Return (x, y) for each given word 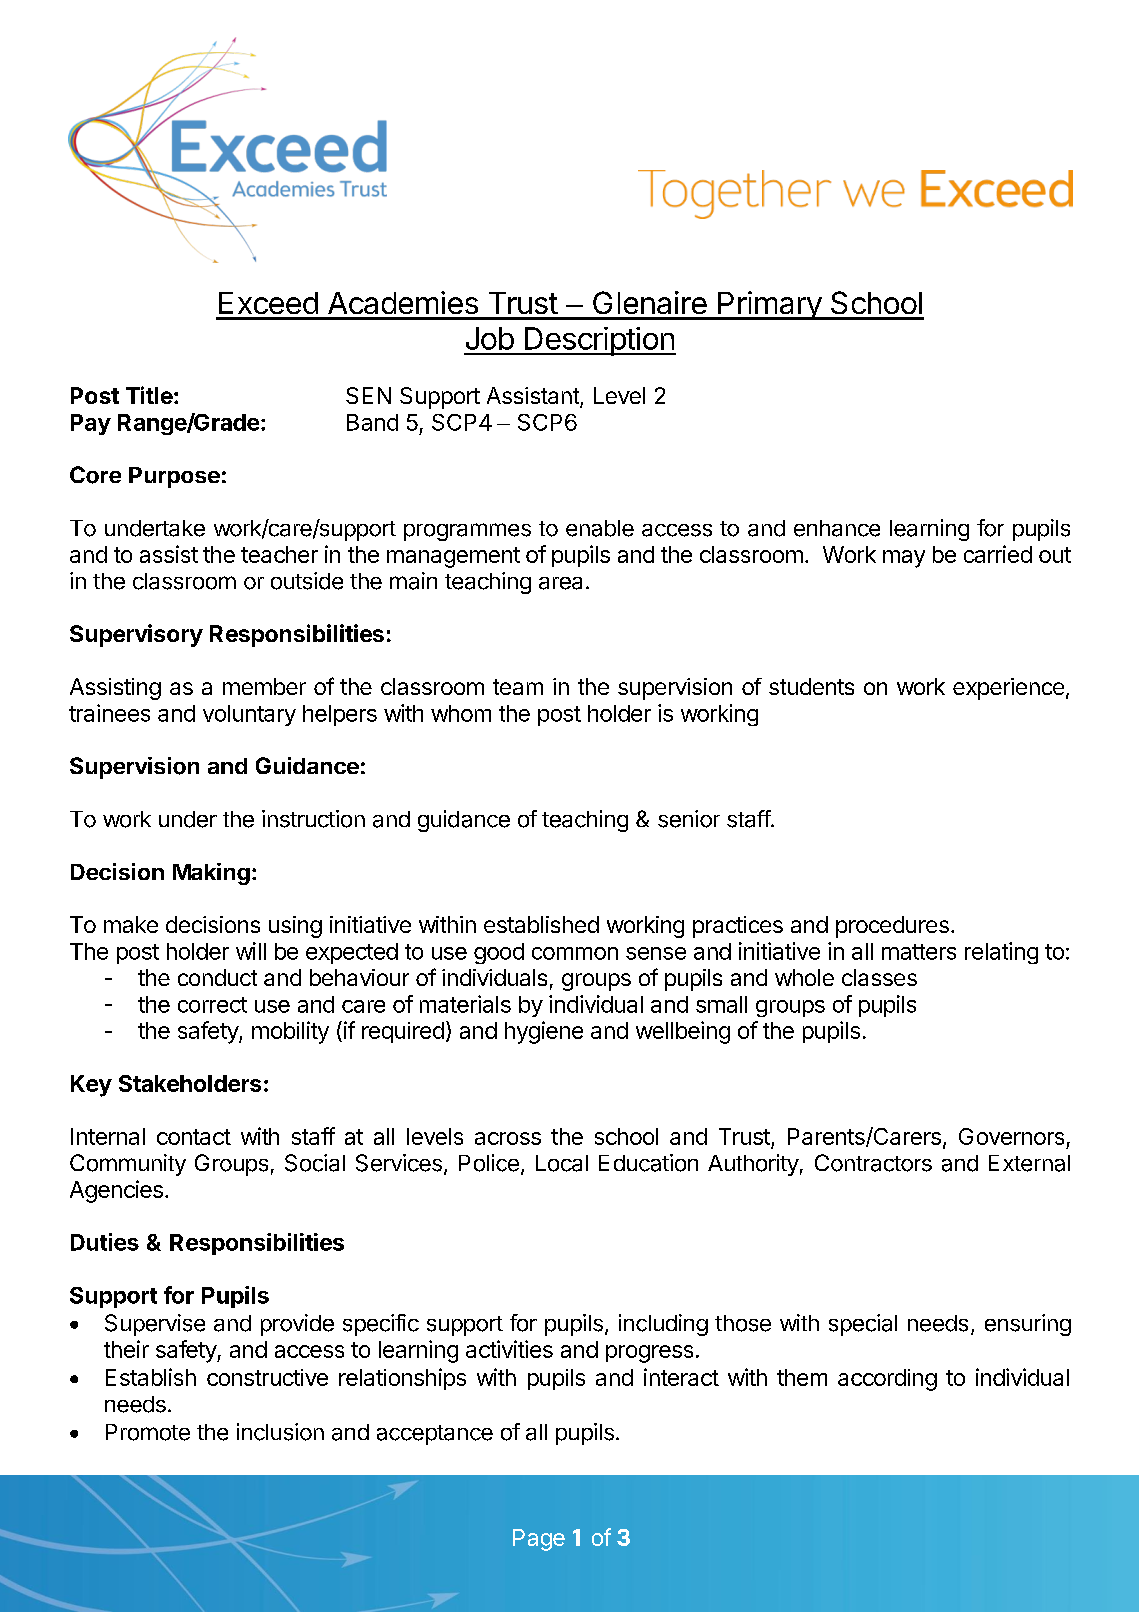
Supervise (155, 1325)
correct (212, 1005)
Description (599, 341)
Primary (769, 305)
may (904, 559)
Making (211, 874)
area (560, 583)
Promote (148, 1432)
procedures (892, 927)
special (863, 1325)
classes (879, 977)
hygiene (544, 1032)
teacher (279, 554)
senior (689, 819)
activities (509, 1349)
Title (149, 395)
